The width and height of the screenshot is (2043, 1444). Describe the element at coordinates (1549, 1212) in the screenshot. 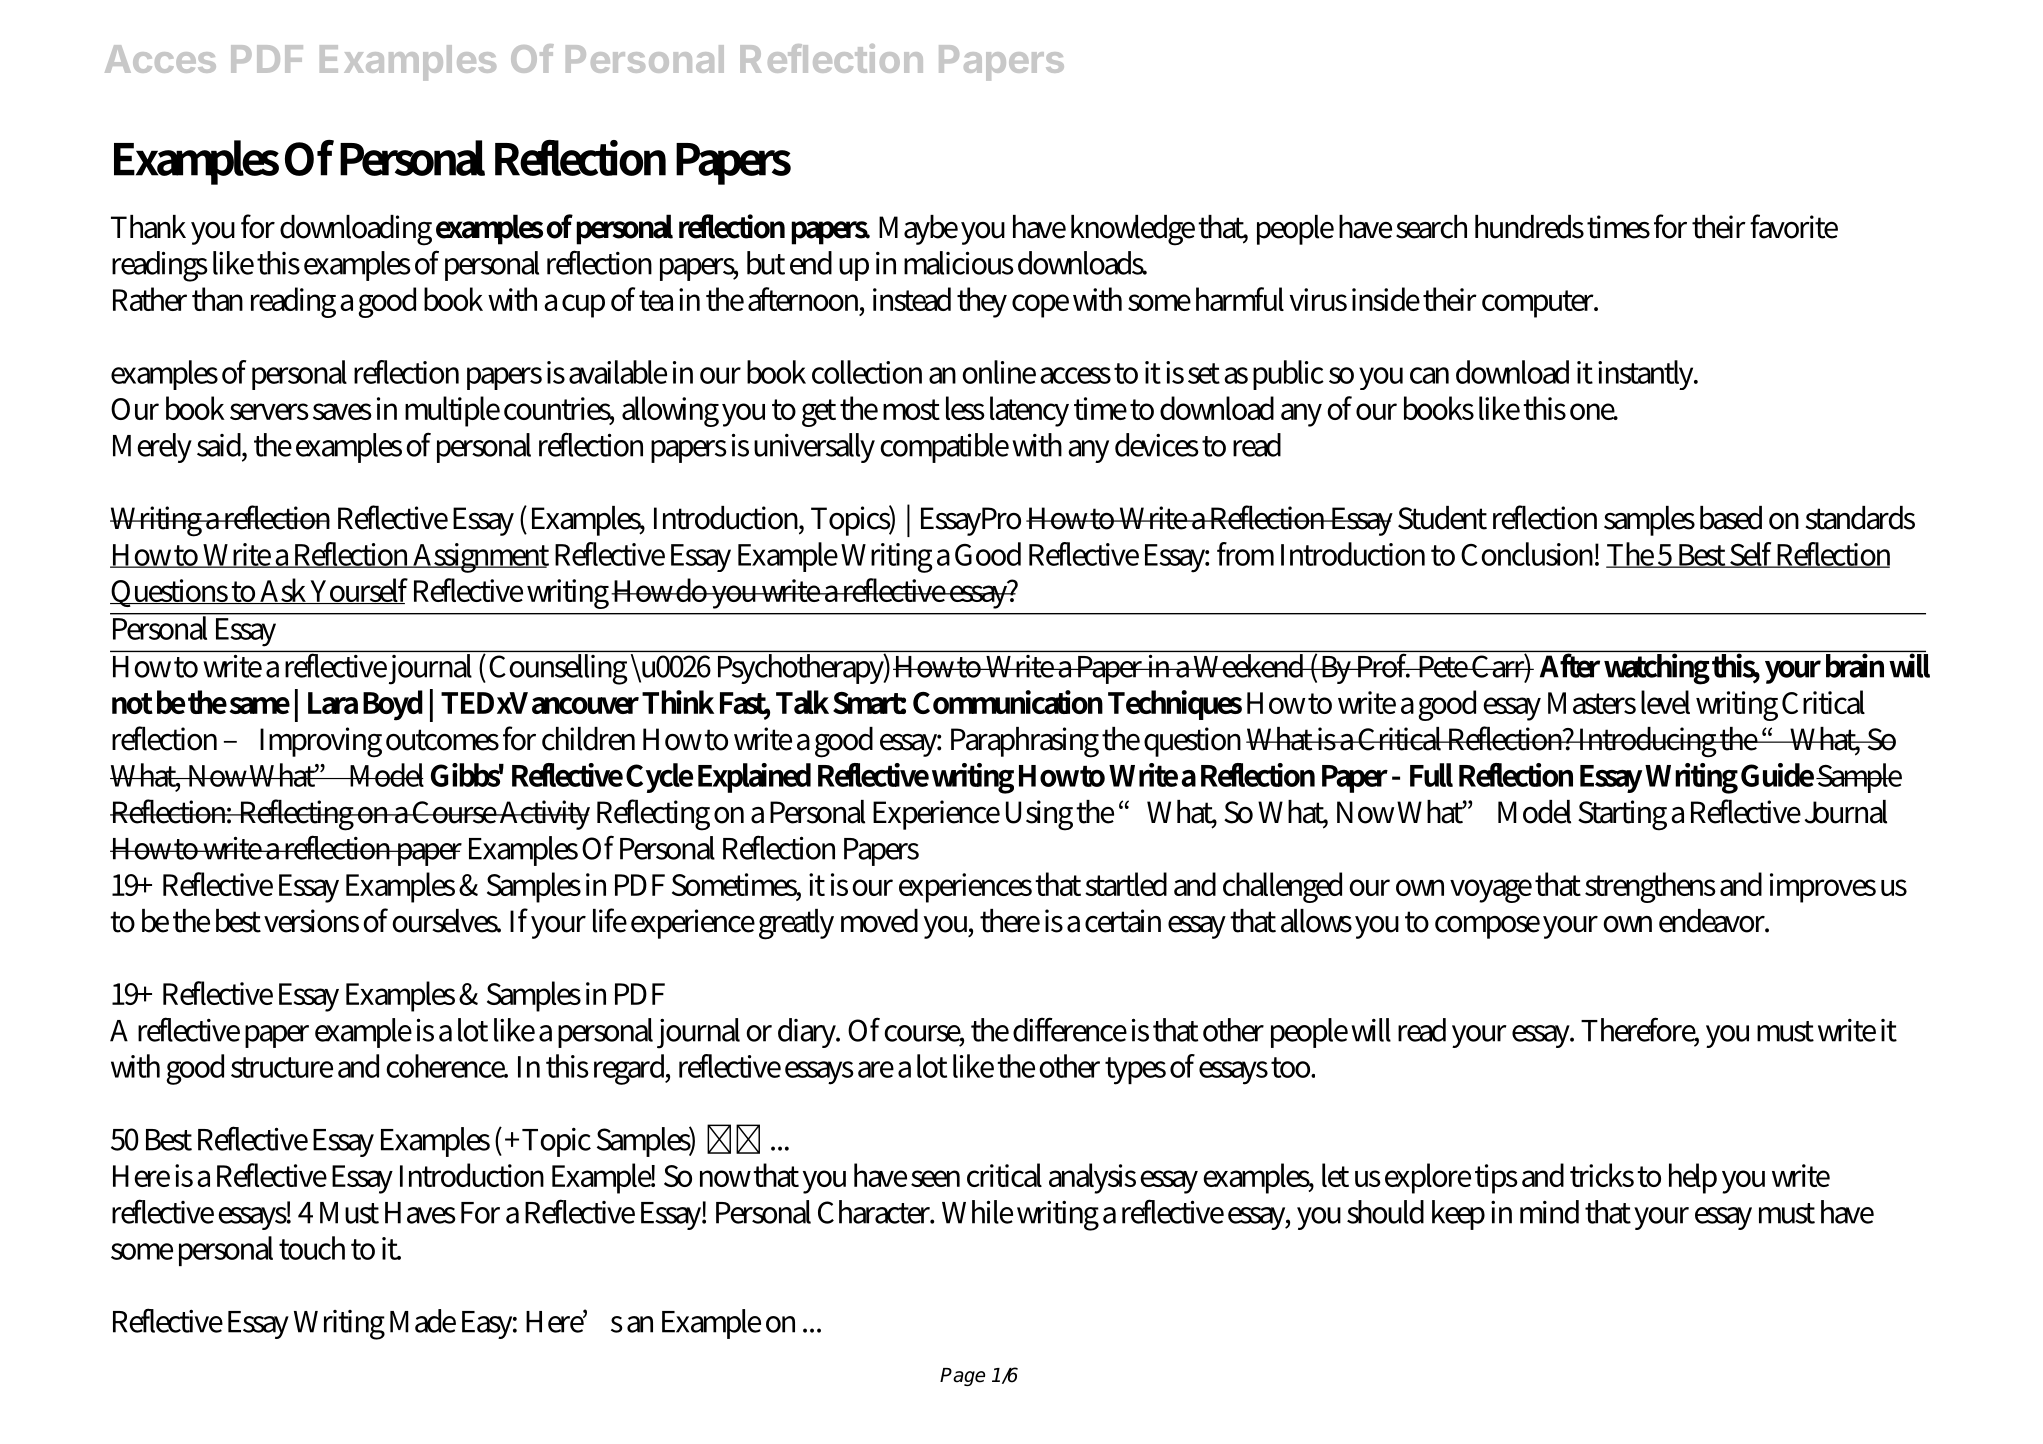

I see `mind` at that location.
